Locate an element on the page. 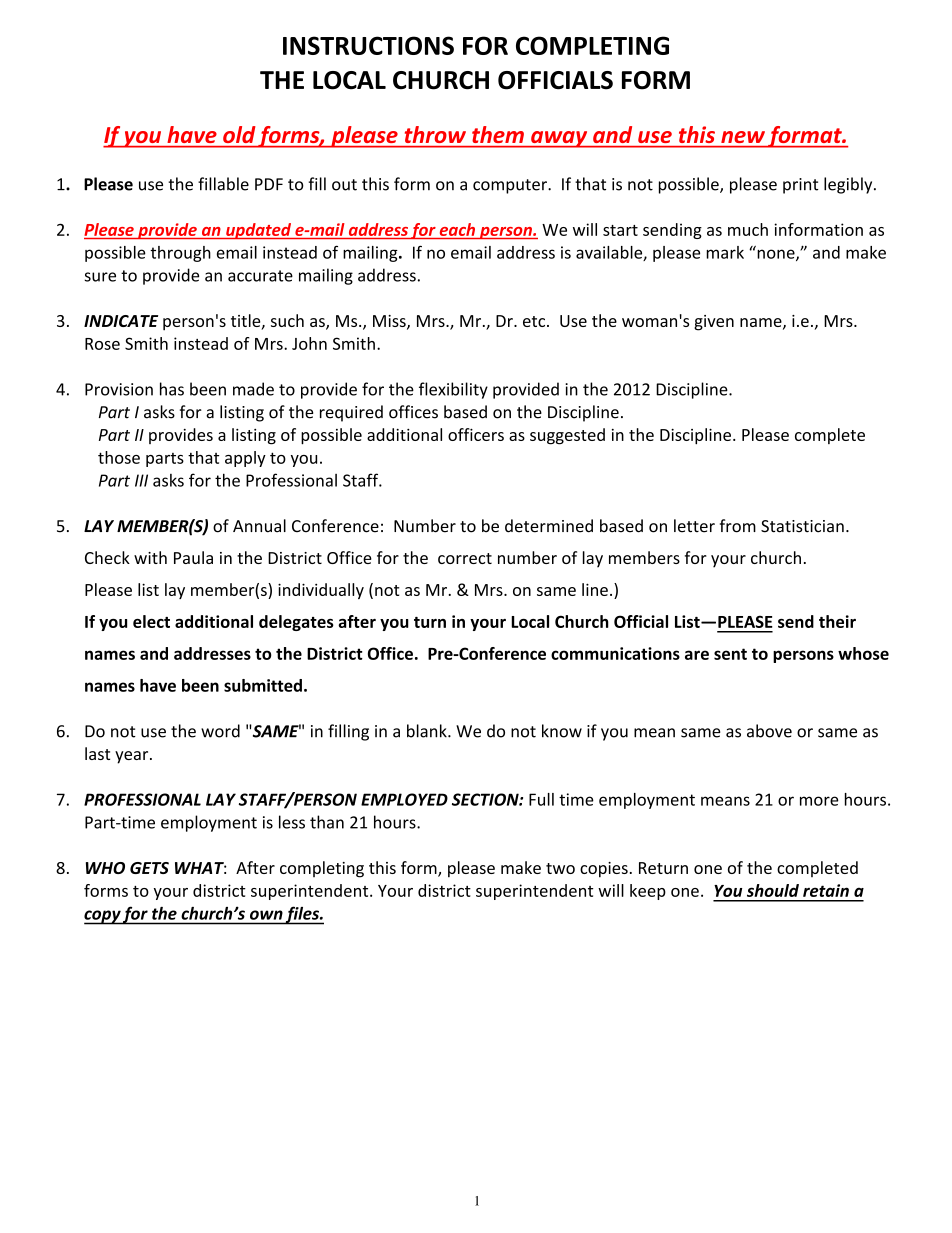 The height and width of the page is (1233, 952). their is located at coordinates (837, 621).
